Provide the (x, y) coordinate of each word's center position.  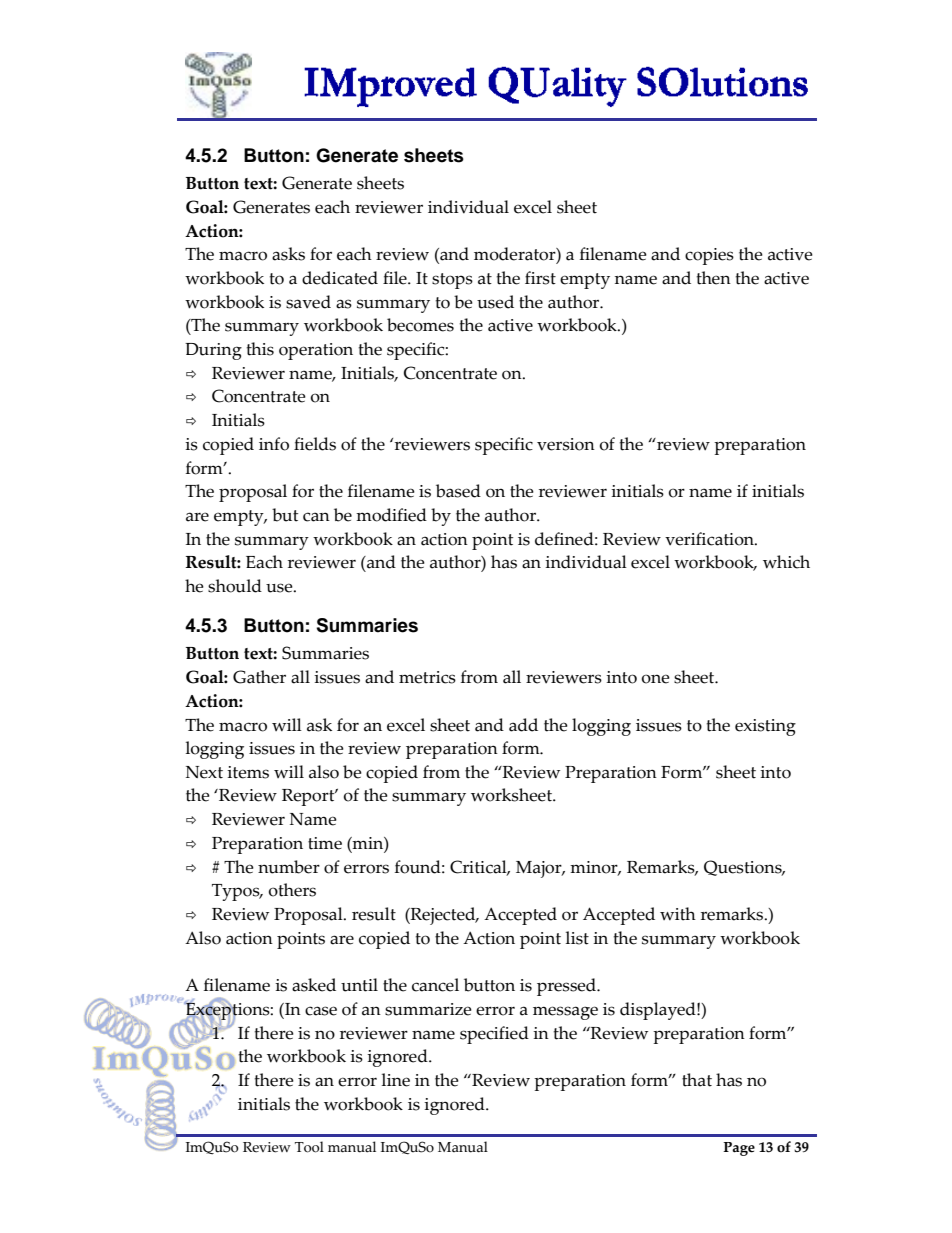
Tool (309, 1147)
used (495, 302)
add (523, 725)
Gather (259, 677)
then (714, 278)
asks (288, 254)
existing (765, 727)
